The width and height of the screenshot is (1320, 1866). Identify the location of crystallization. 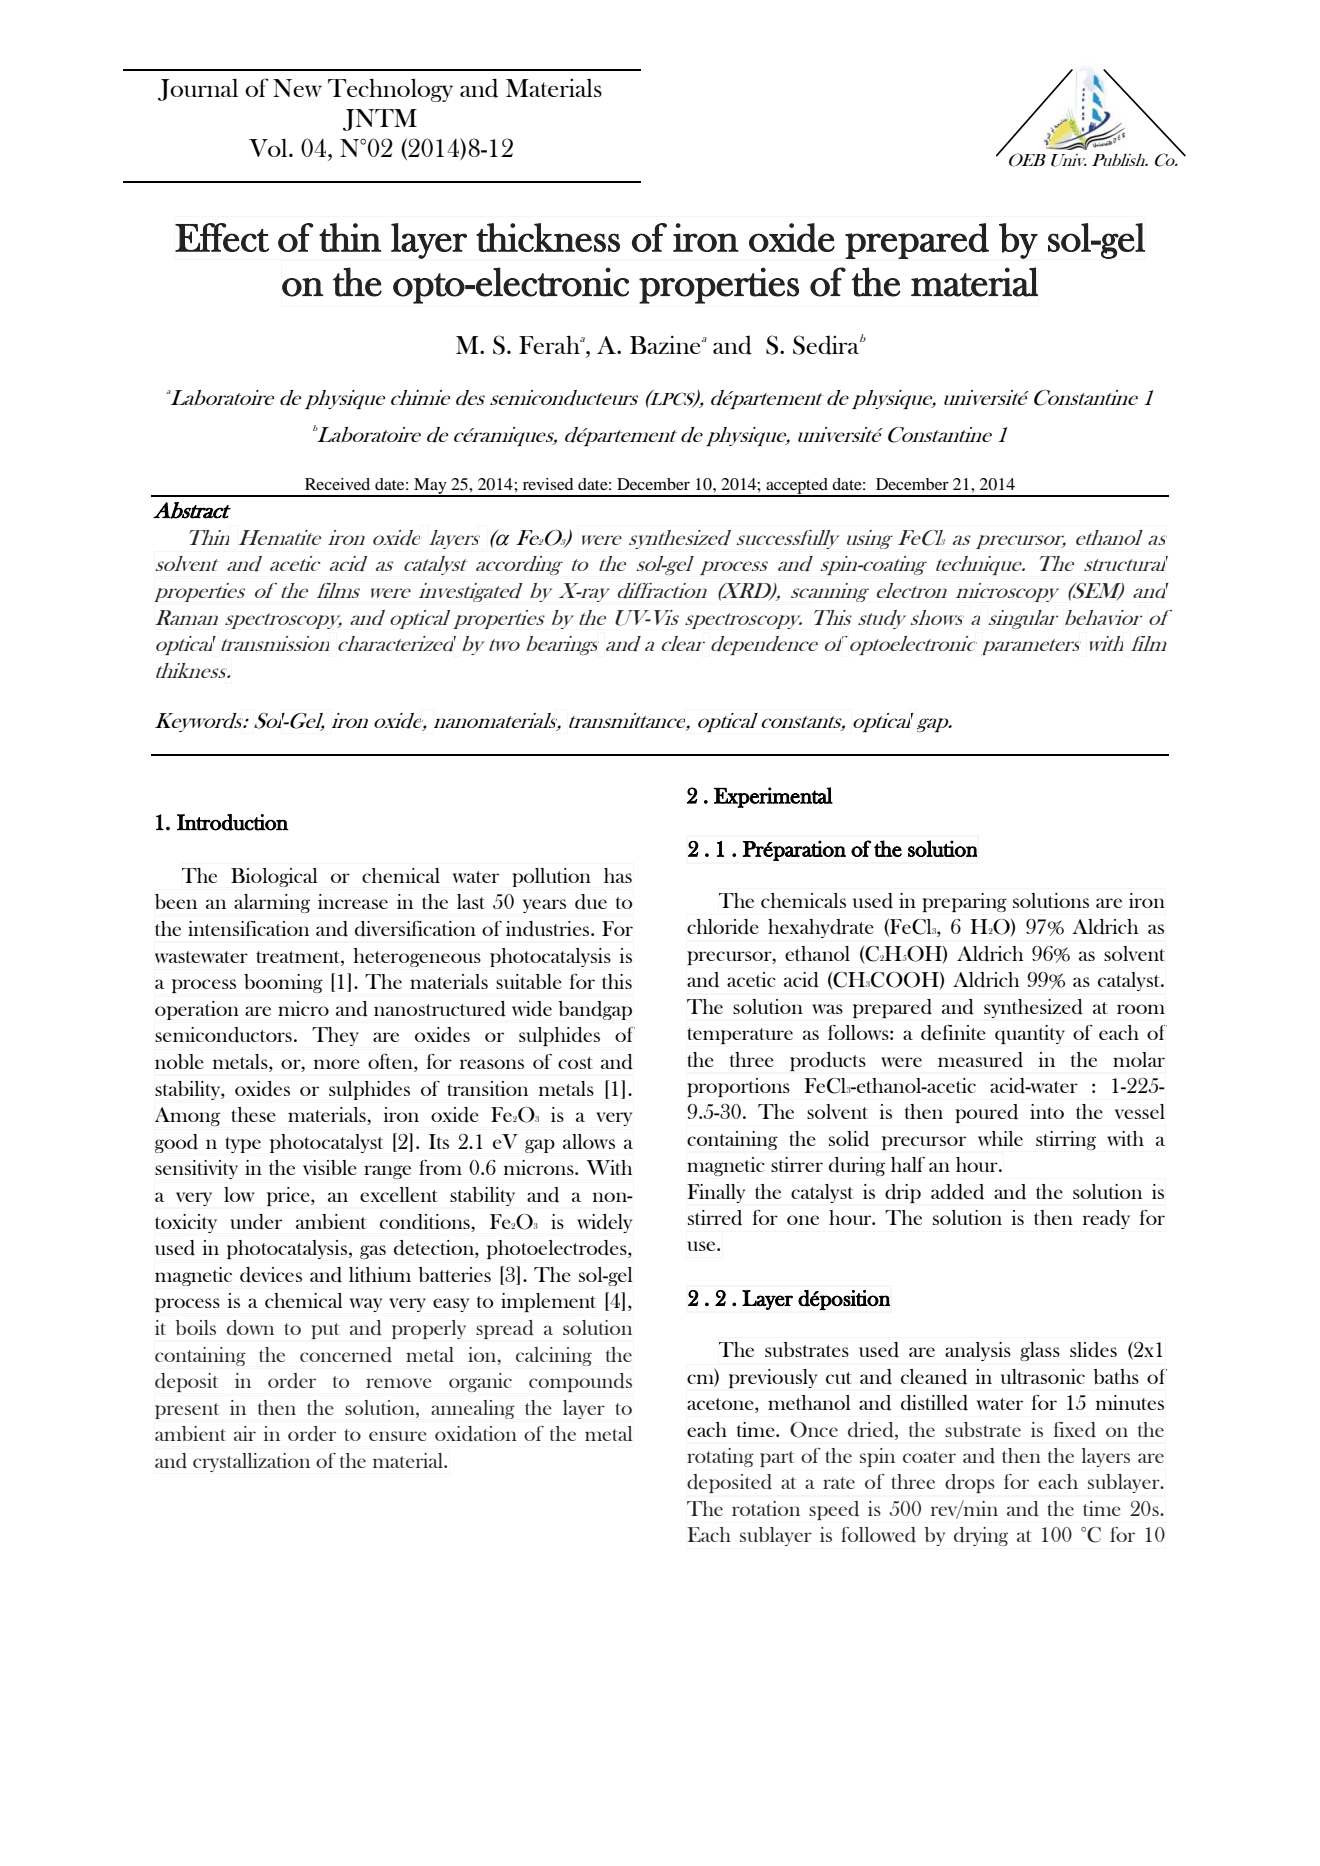
(251, 1462).
